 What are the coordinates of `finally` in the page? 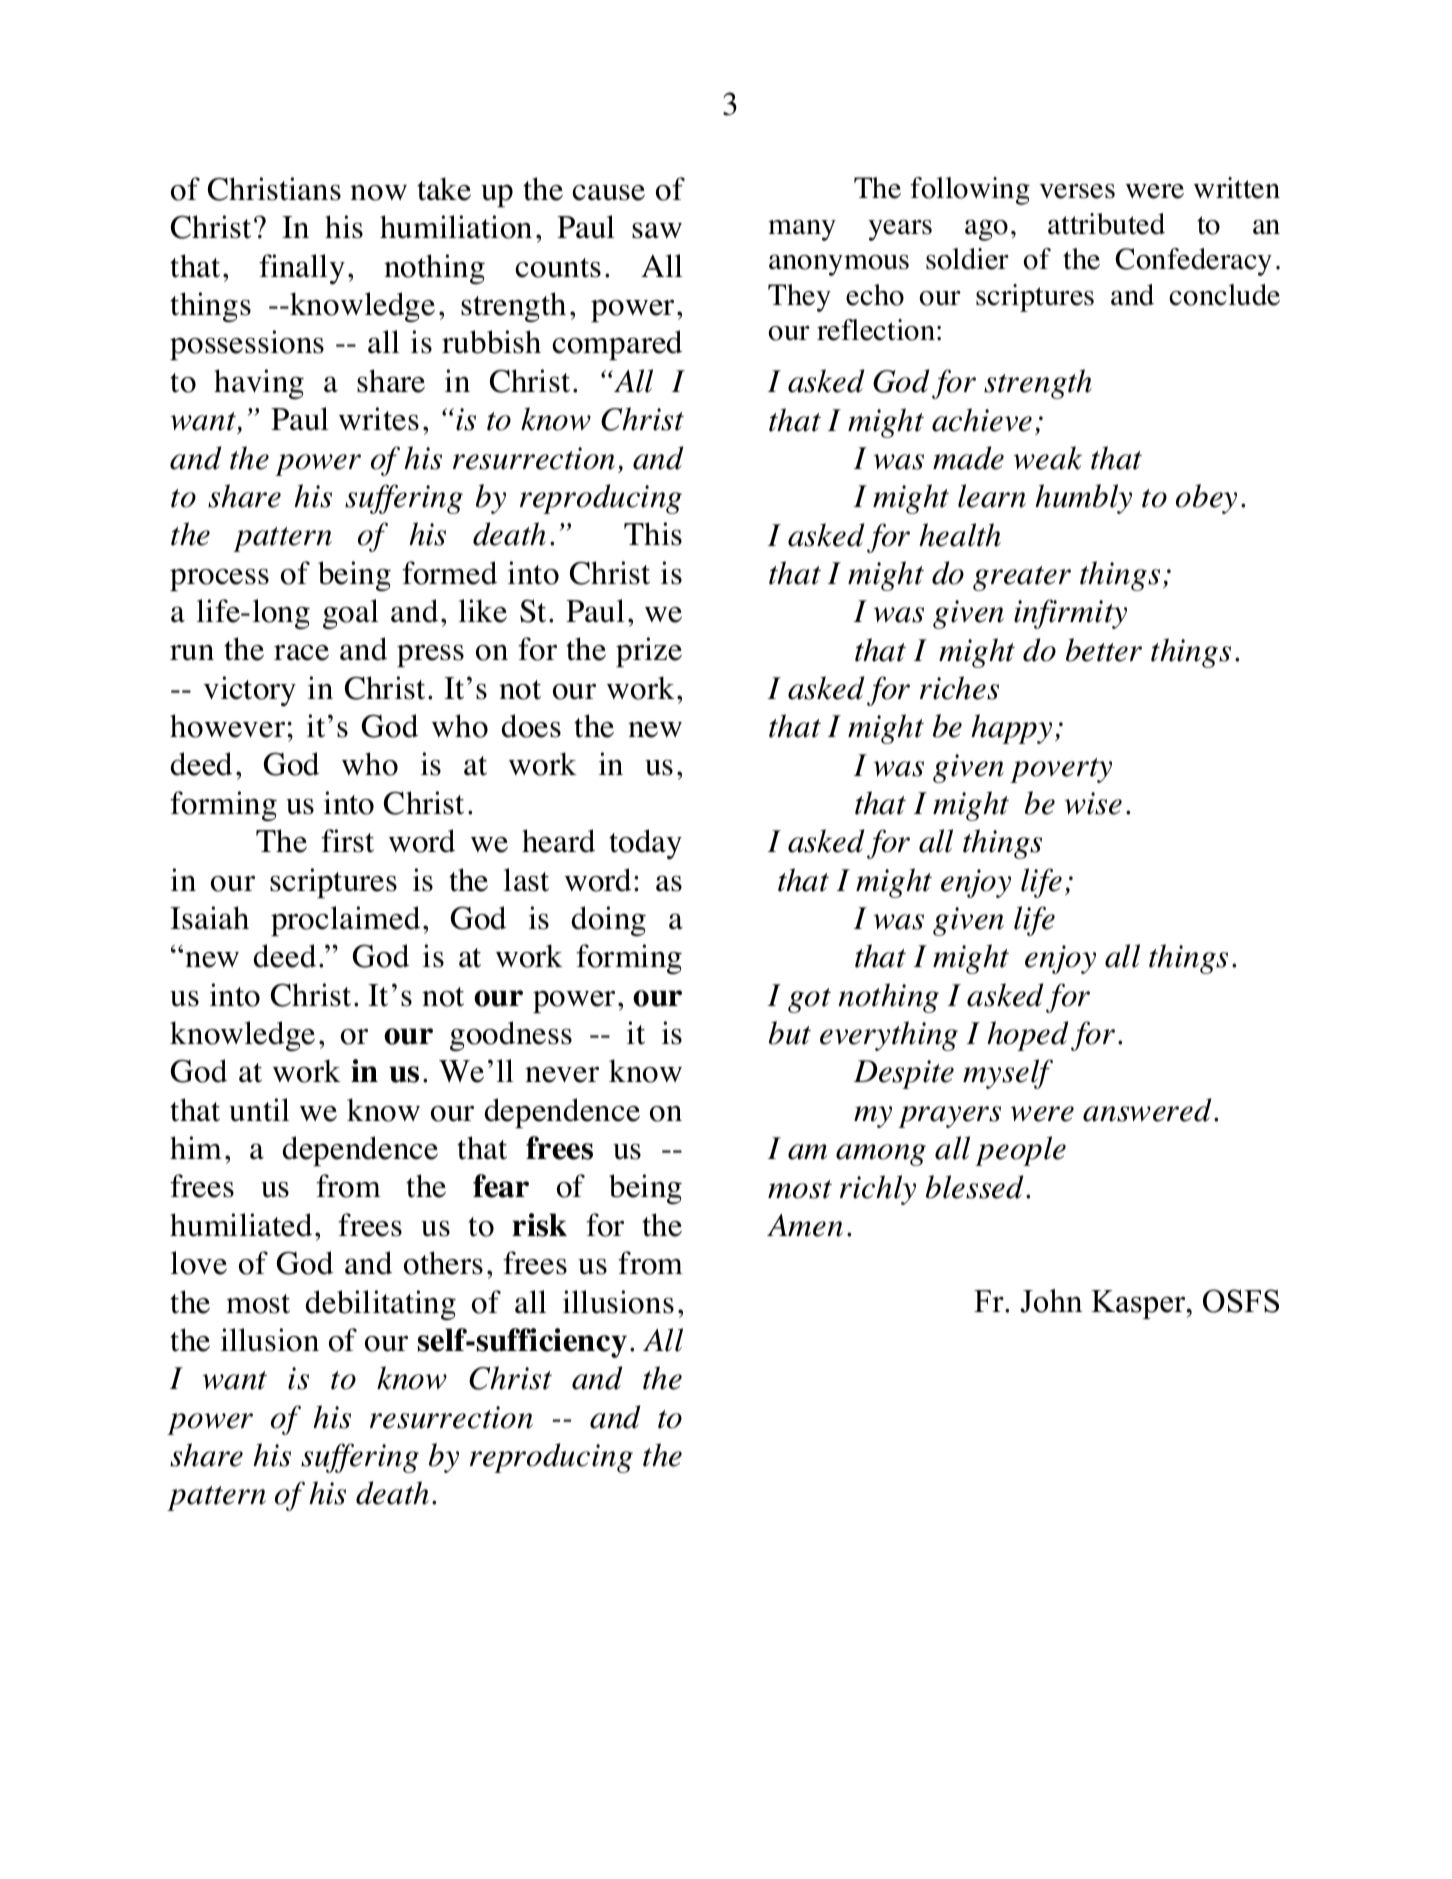 It's located at (302, 269).
